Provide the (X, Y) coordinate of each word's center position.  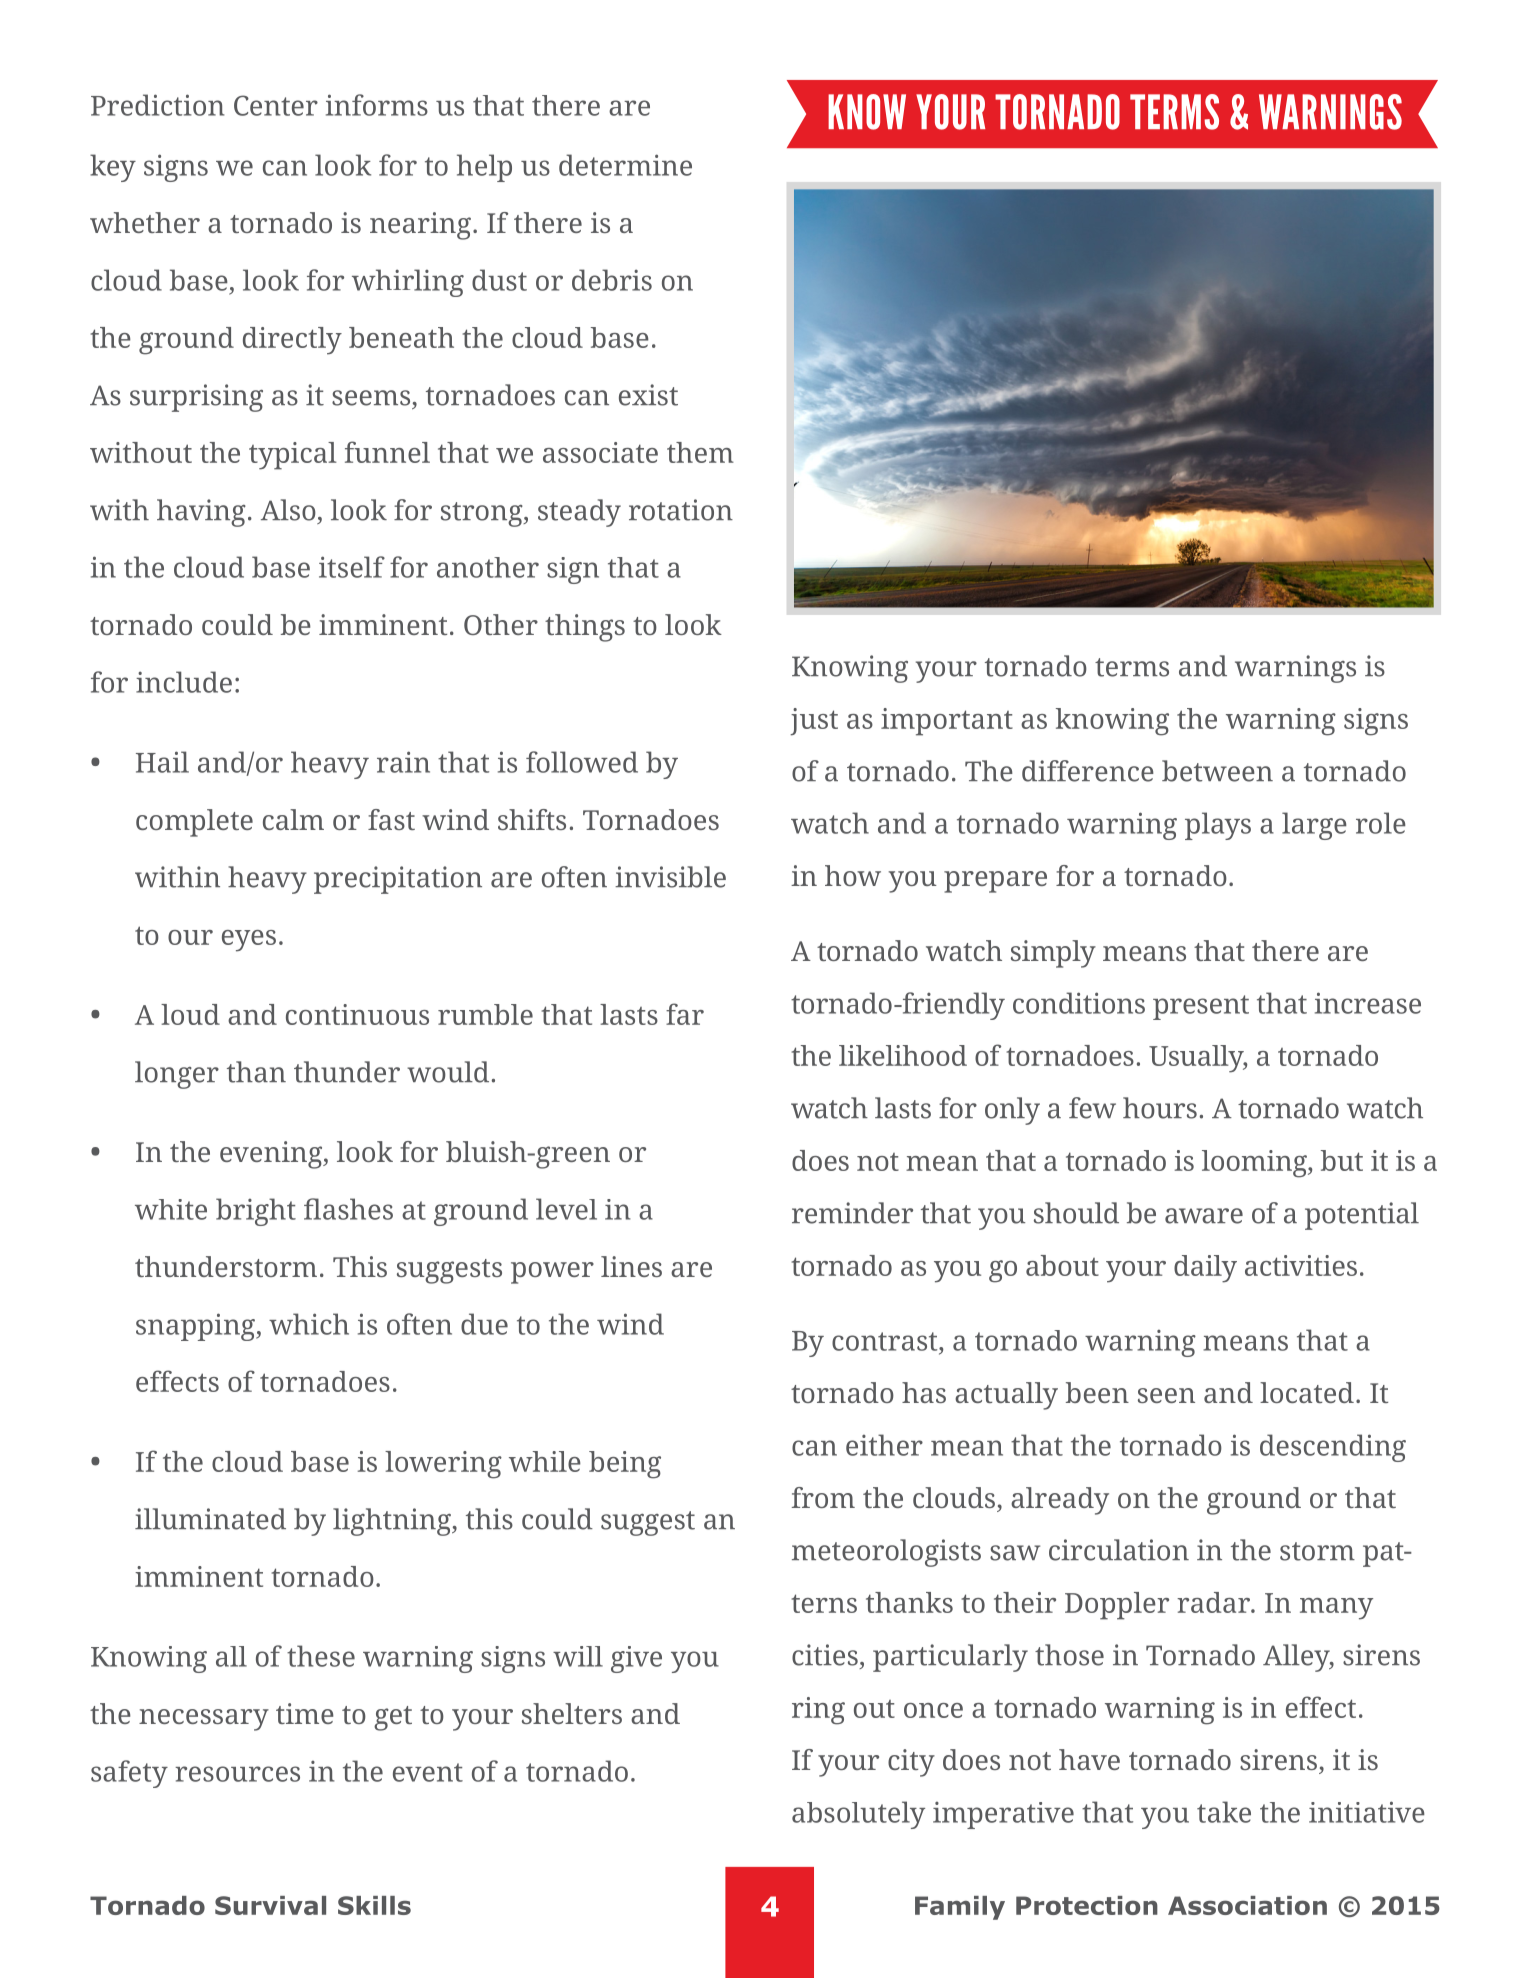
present (1201, 1007)
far (685, 1014)
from (823, 1497)
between (1217, 771)
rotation (681, 510)
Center (276, 105)
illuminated (210, 1519)
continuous (357, 1014)
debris (612, 280)
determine (625, 165)
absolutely (858, 1815)
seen (1166, 1395)
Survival (270, 1905)
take (1224, 1812)
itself (352, 567)
